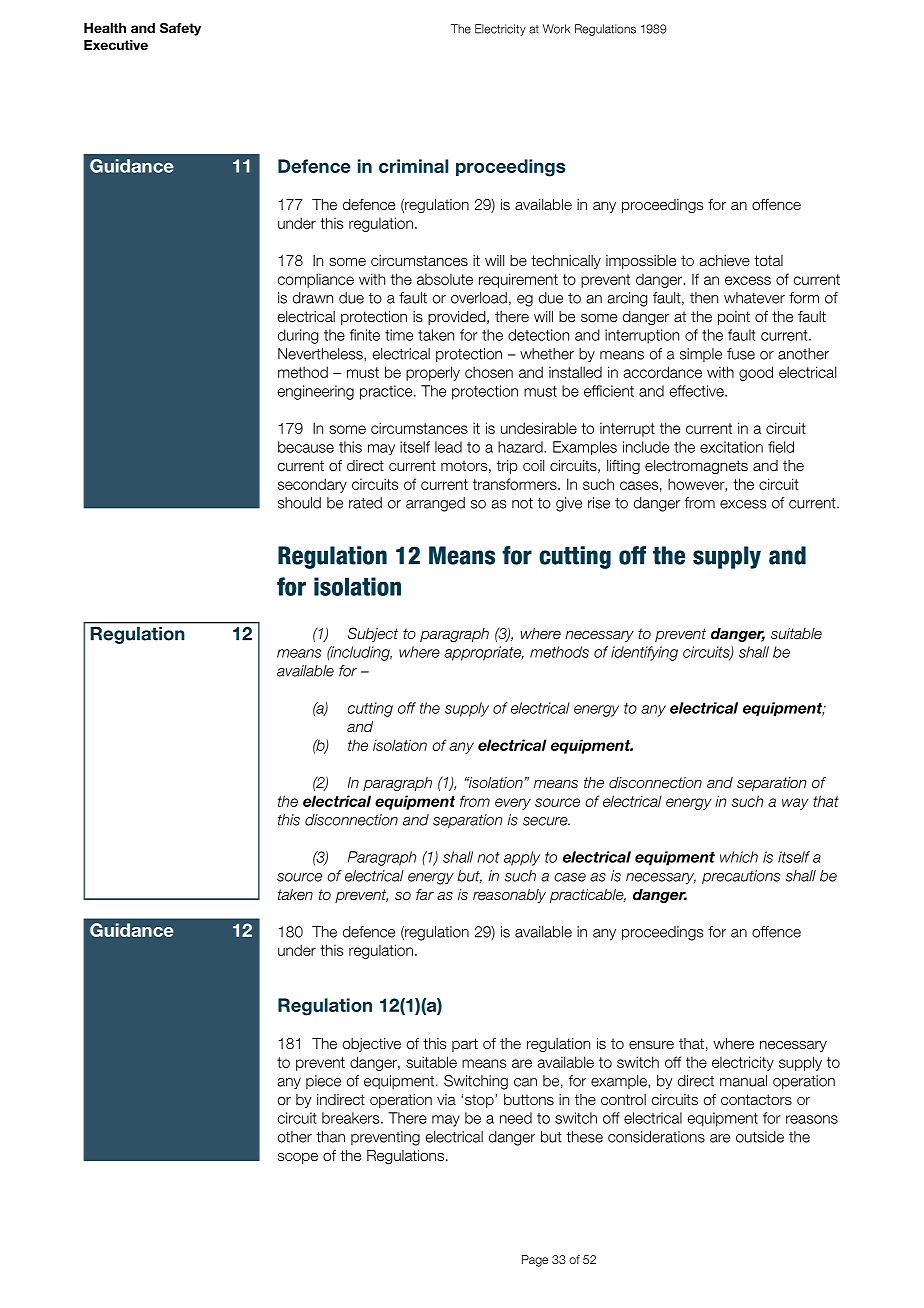 The height and width of the page is (1308, 924). What do you see at coordinates (731, 447) in the page?
I see `excitation` at bounding box center [731, 447].
